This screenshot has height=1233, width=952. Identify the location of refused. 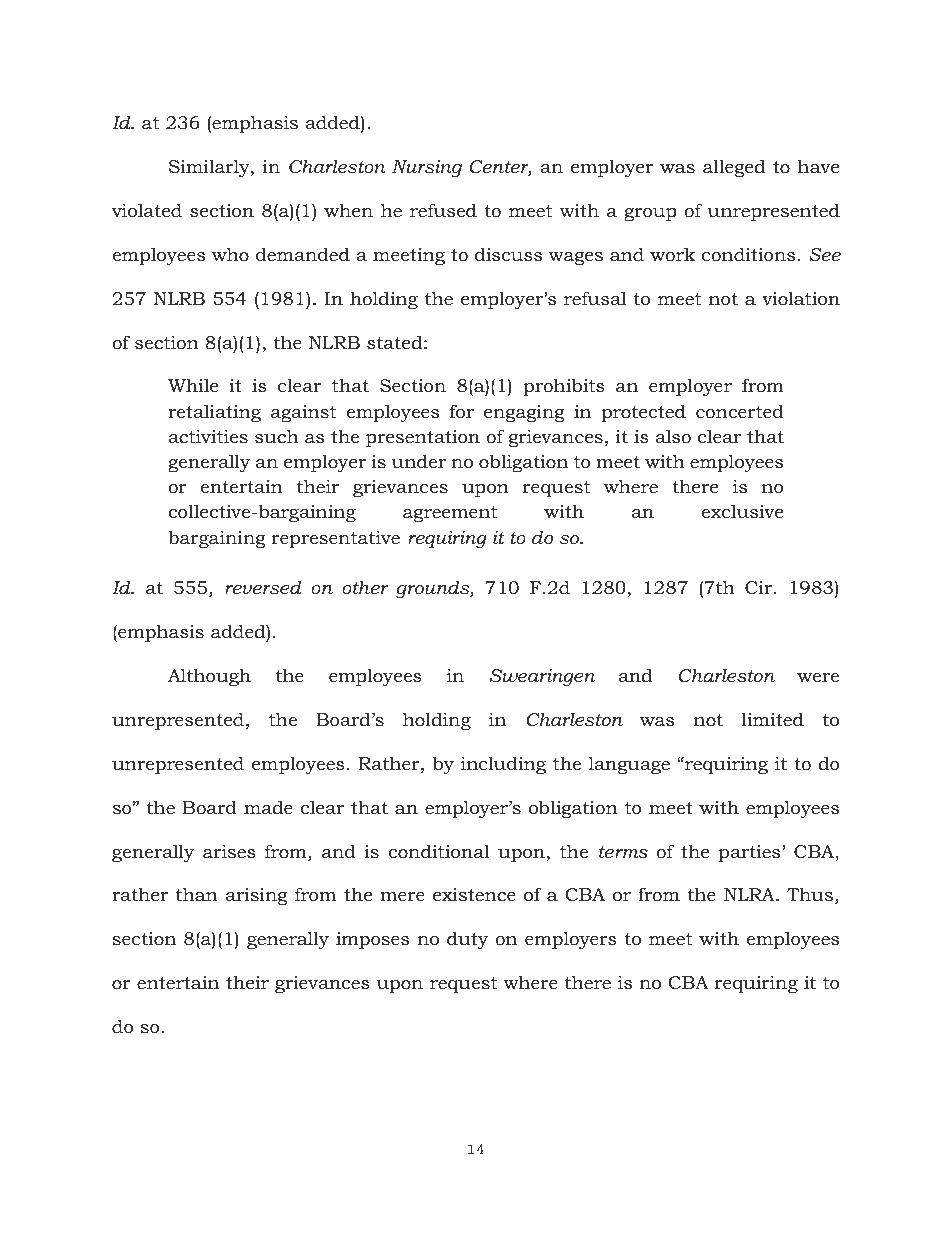
(443, 210).
